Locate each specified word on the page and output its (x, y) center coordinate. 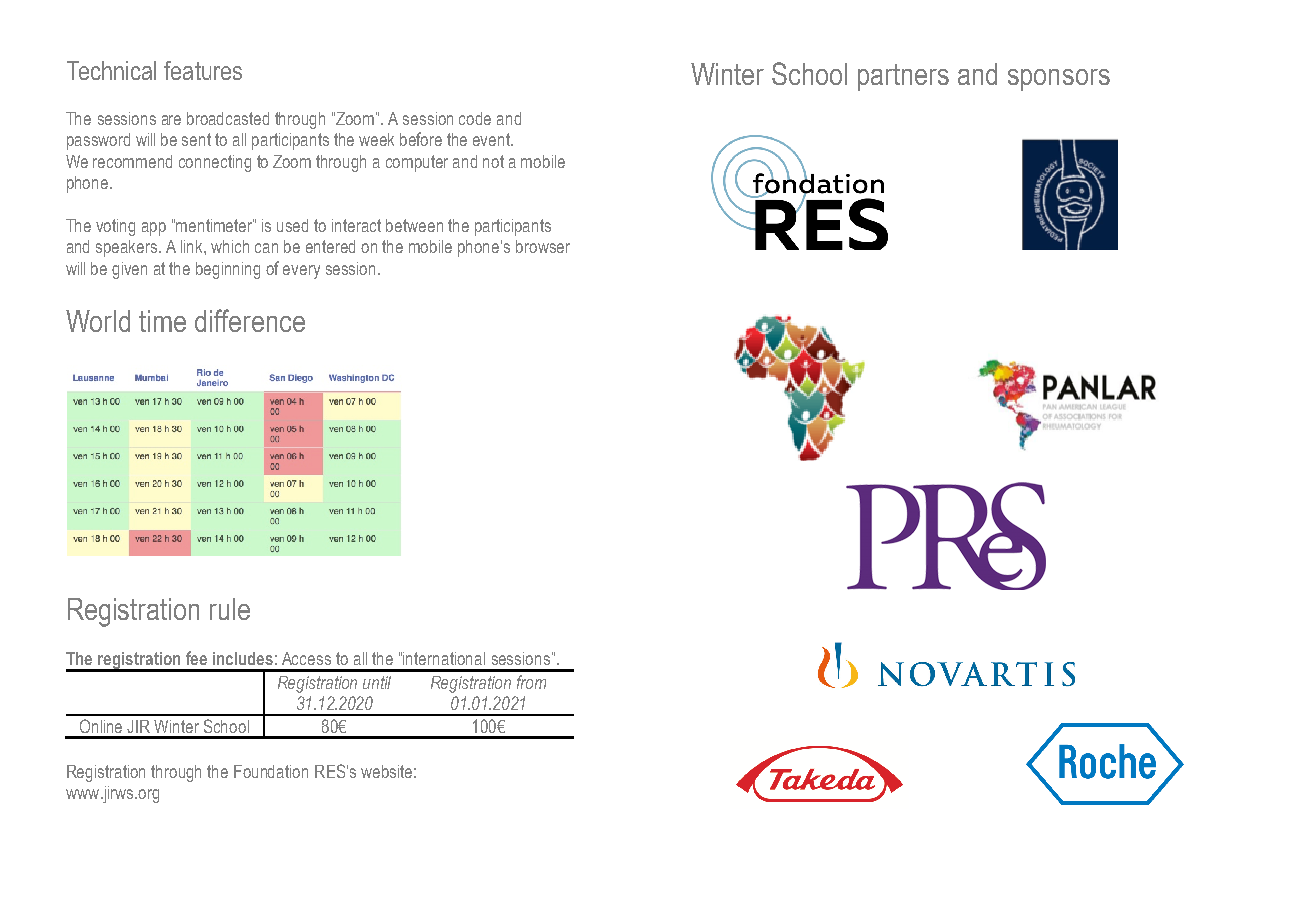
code (475, 118)
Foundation (271, 771)
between (414, 225)
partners (903, 77)
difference (250, 320)
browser (543, 246)
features (203, 70)
